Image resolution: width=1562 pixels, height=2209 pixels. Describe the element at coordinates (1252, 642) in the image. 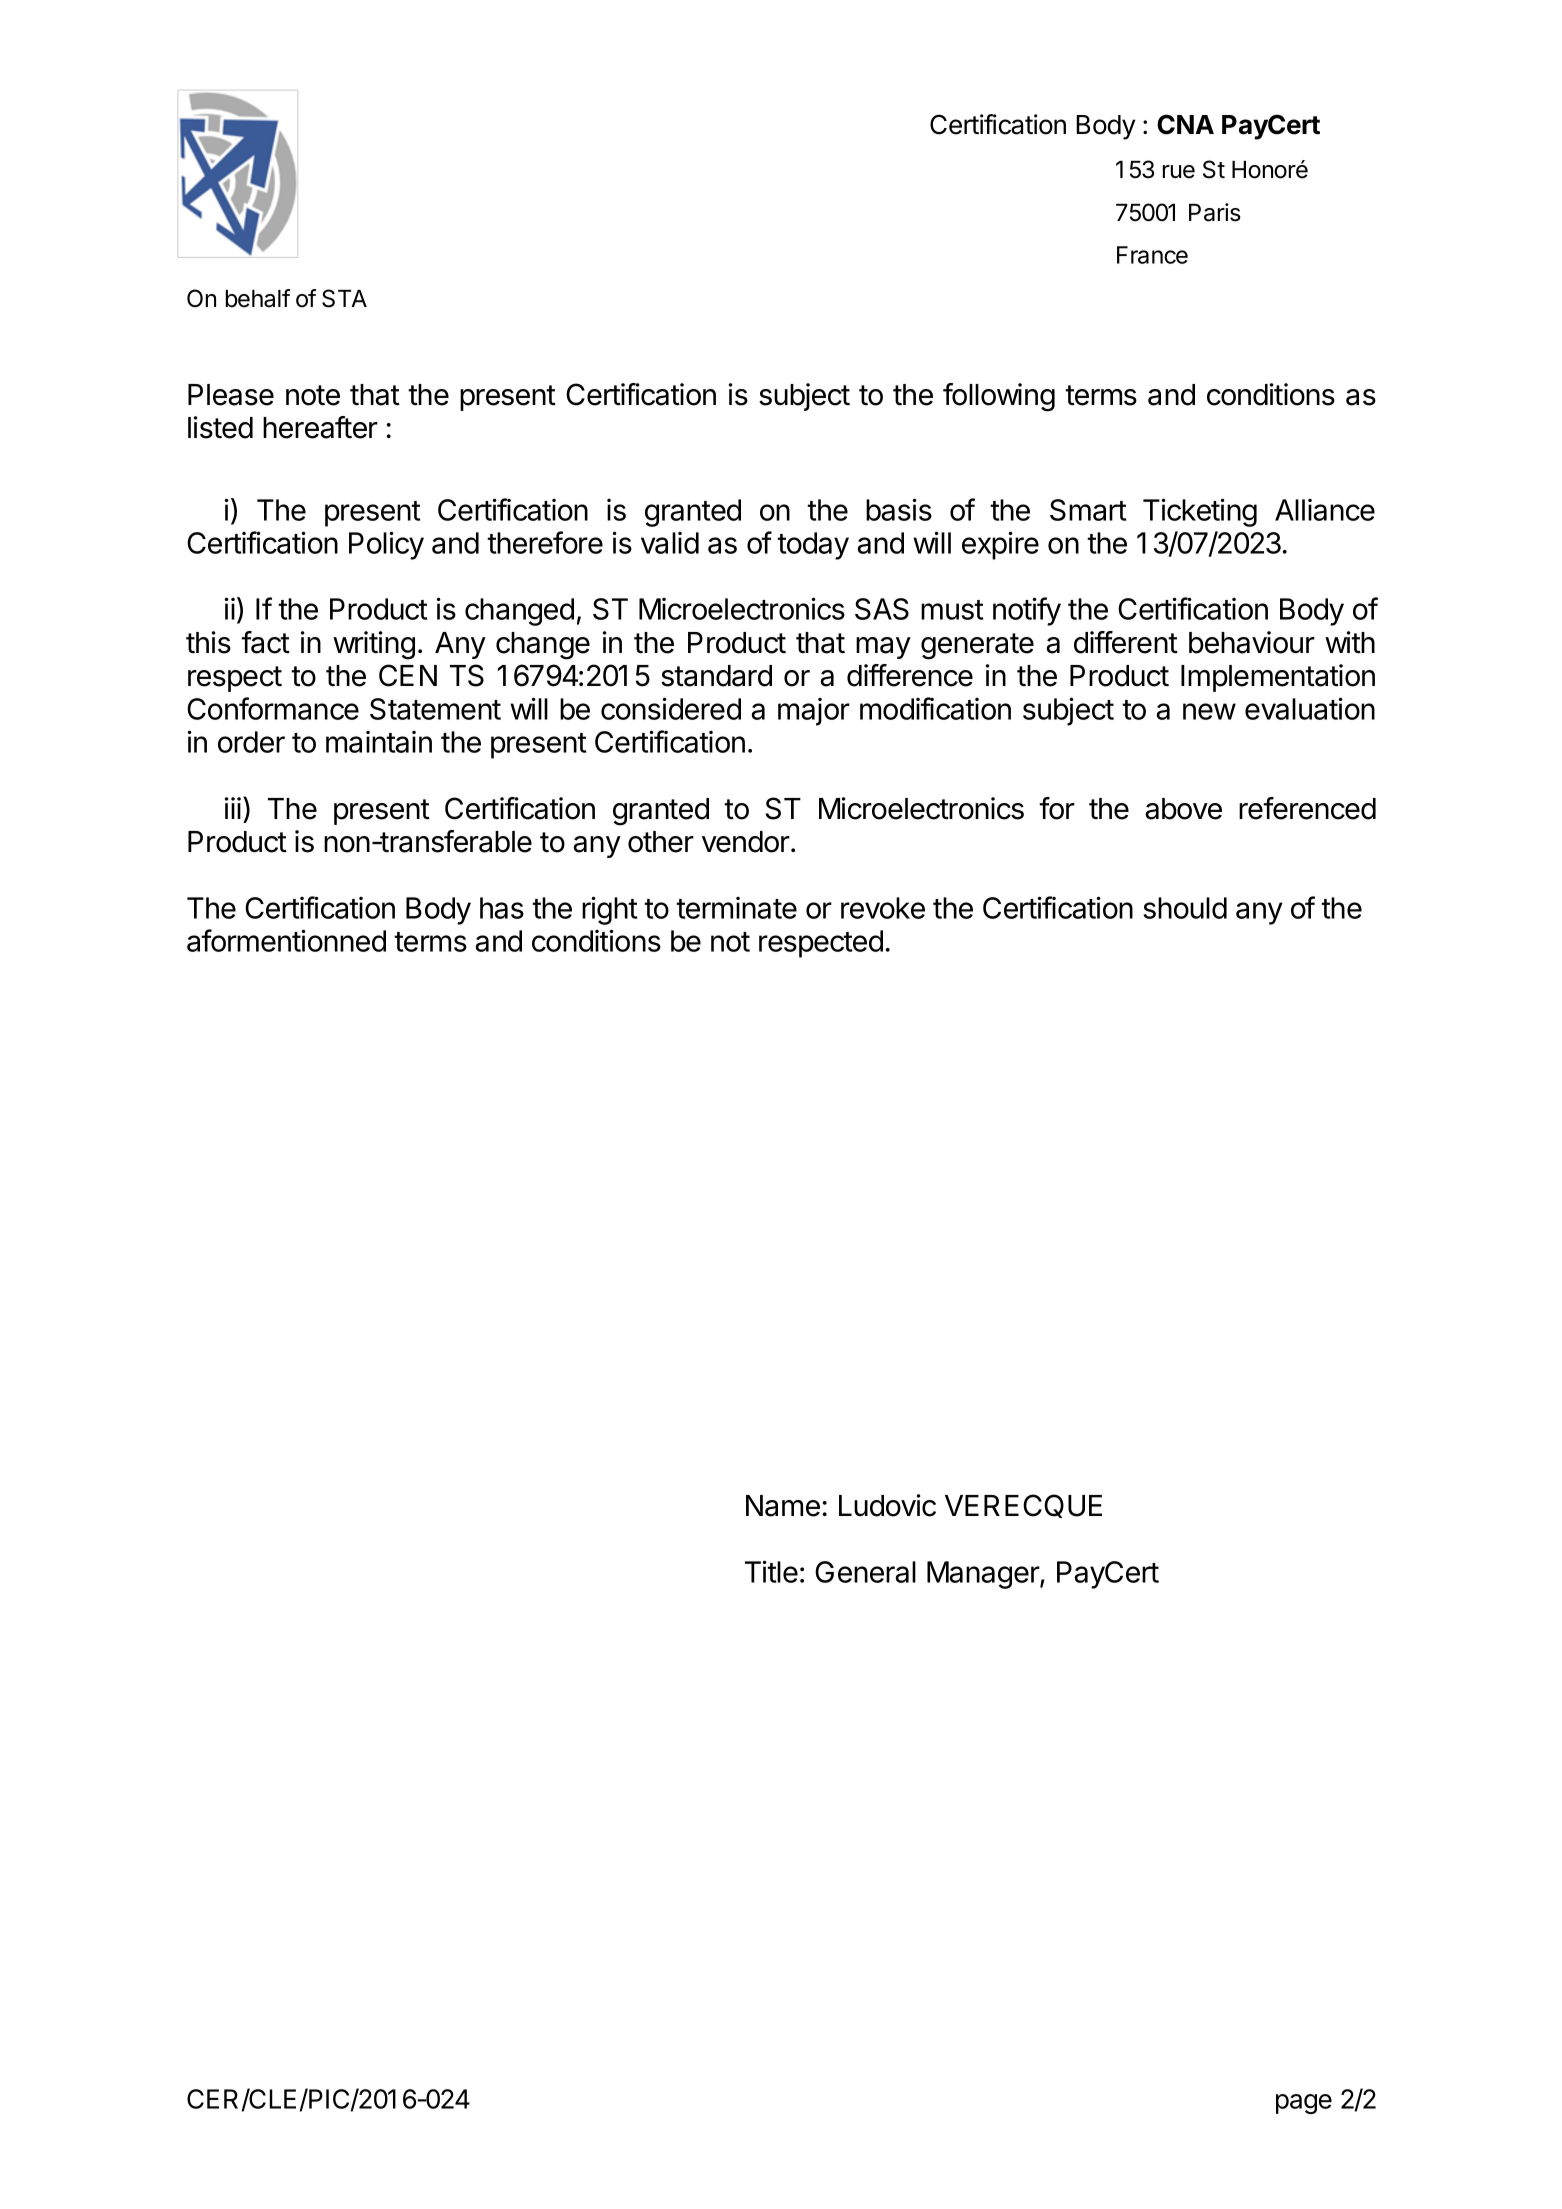

I see `behaviour` at that location.
